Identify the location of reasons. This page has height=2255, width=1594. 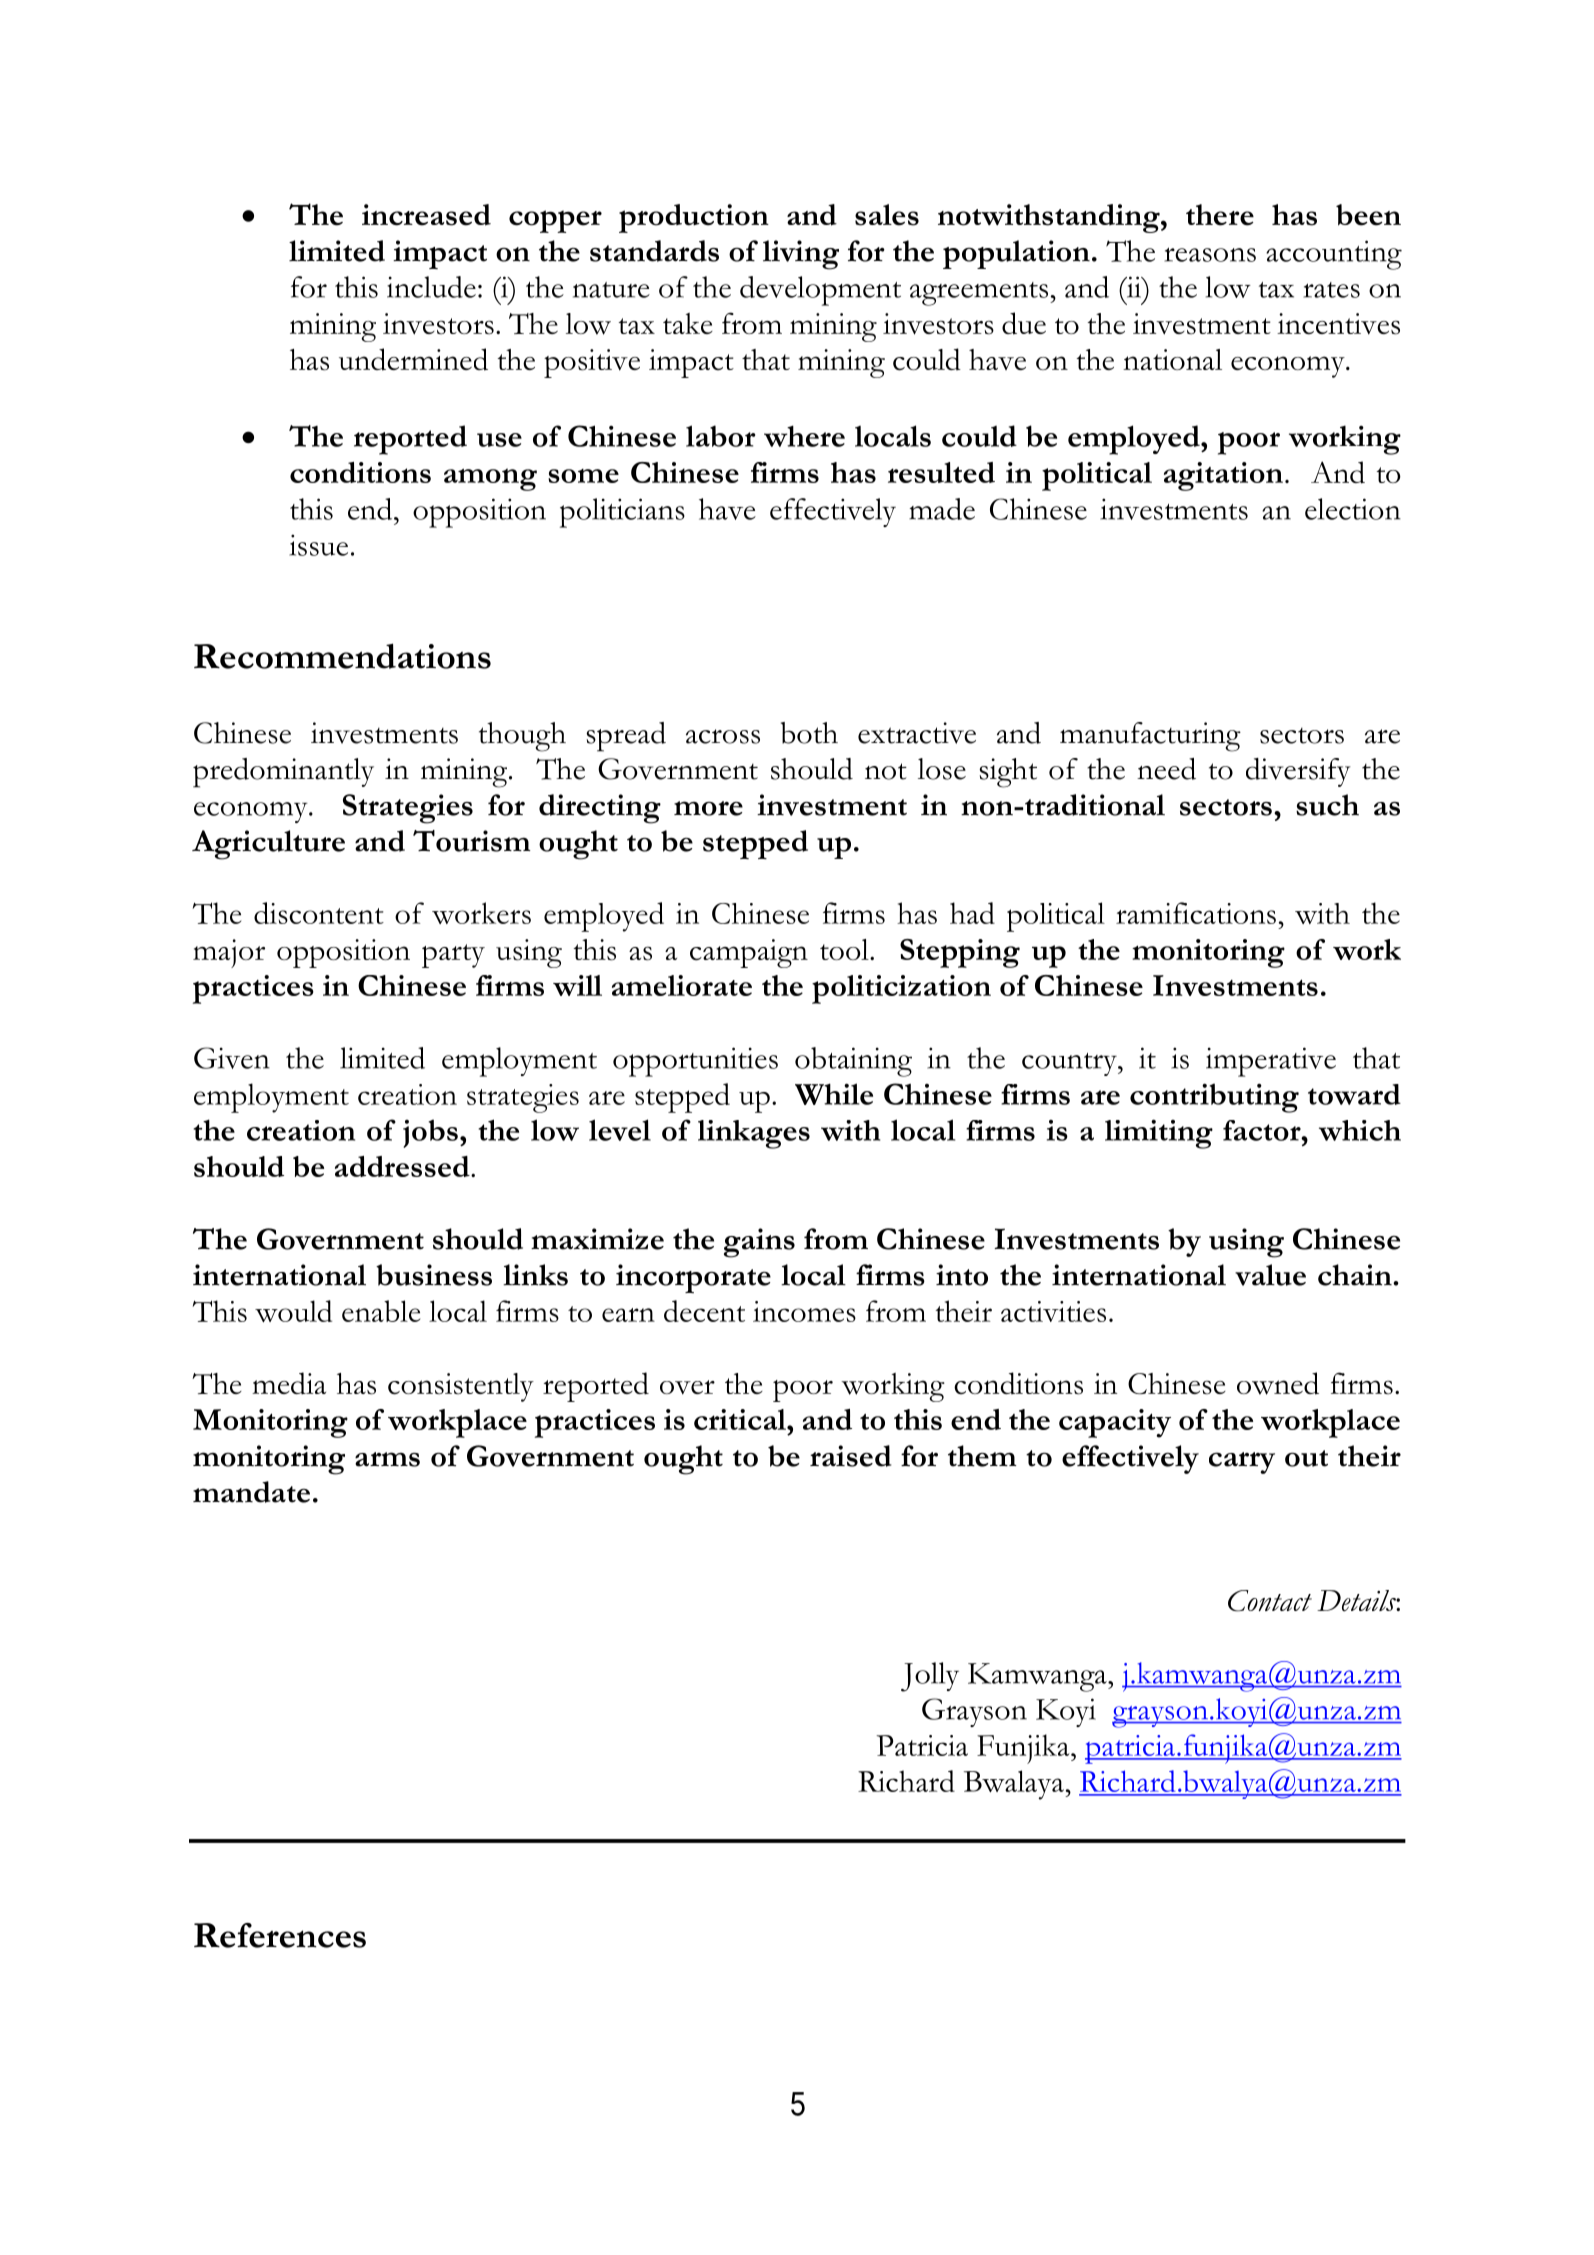
(1210, 254).
